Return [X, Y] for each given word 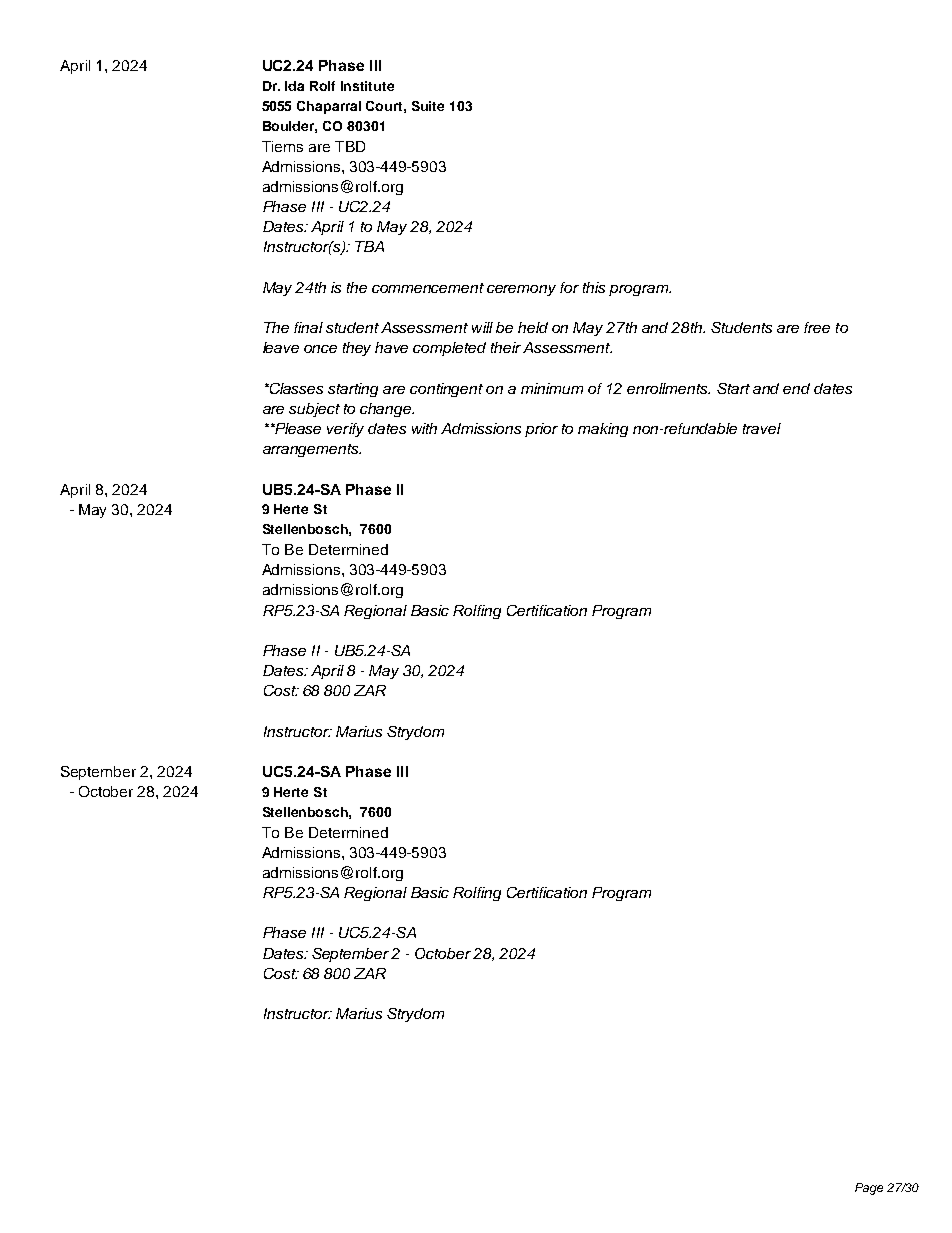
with [424, 428]
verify [345, 430]
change [387, 410]
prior [541, 430]
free [817, 327]
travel [762, 428]
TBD [350, 146]
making [603, 430]
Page [869, 1189]
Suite [428, 106]
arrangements [312, 450]
